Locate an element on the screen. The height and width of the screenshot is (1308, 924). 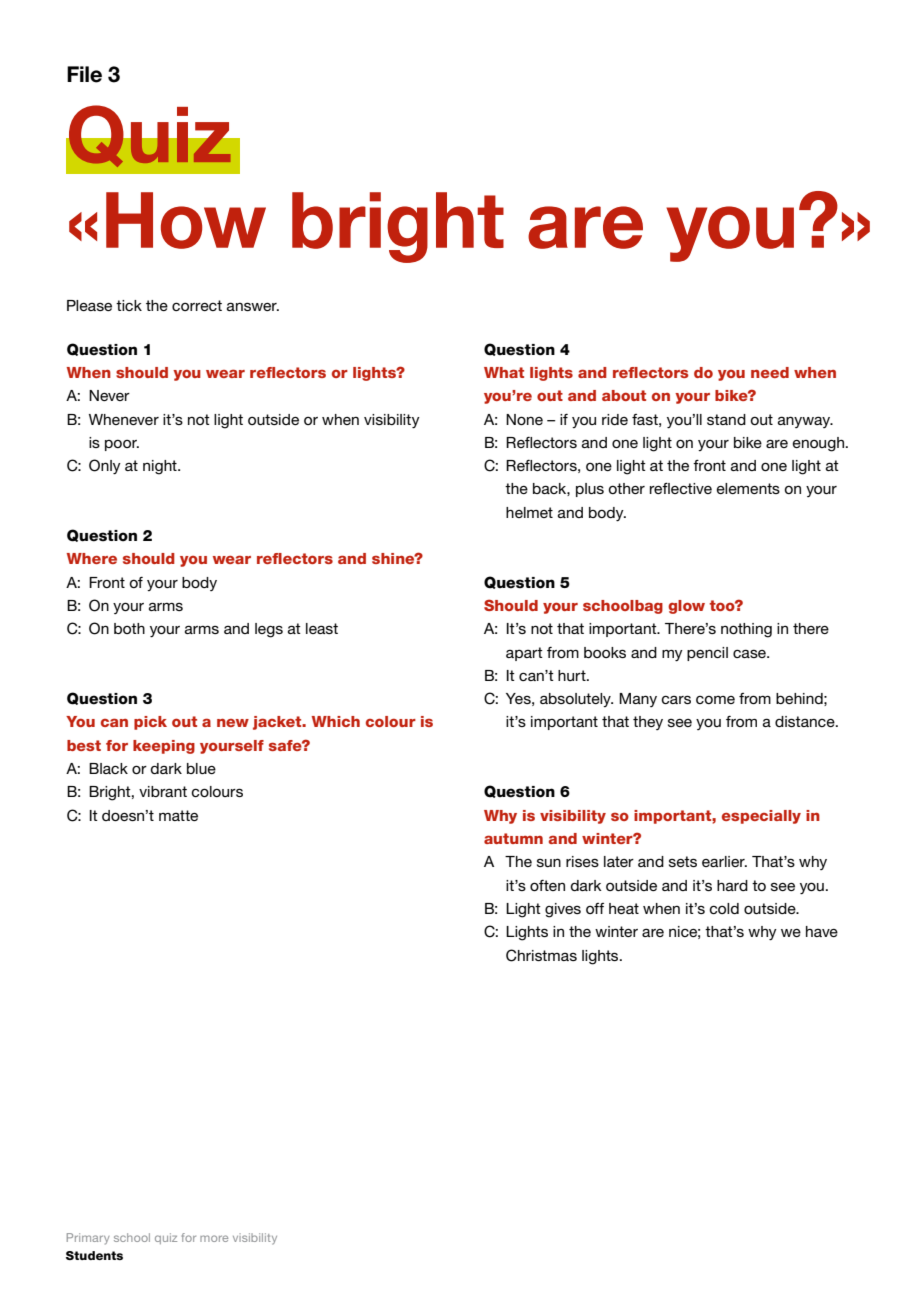
glow is located at coordinates (686, 607).
